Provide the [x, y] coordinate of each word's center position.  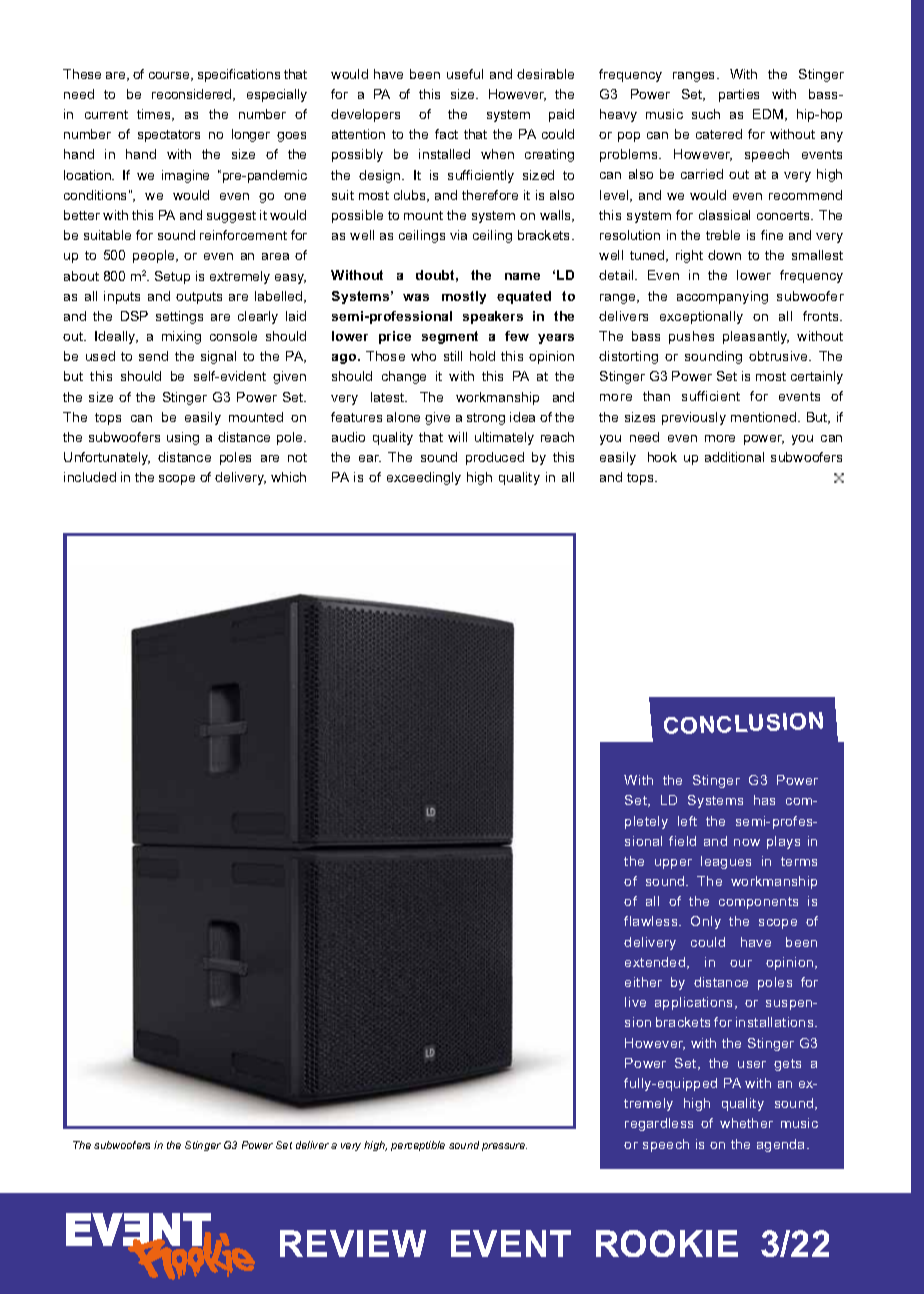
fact [446, 134]
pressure [504, 1147]
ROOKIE [667, 1243]
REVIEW [353, 1243]
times [155, 115]
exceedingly [424, 478]
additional [734, 457]
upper [673, 864]
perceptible [418, 1146]
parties [739, 95]
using [183, 438]
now [747, 842]
